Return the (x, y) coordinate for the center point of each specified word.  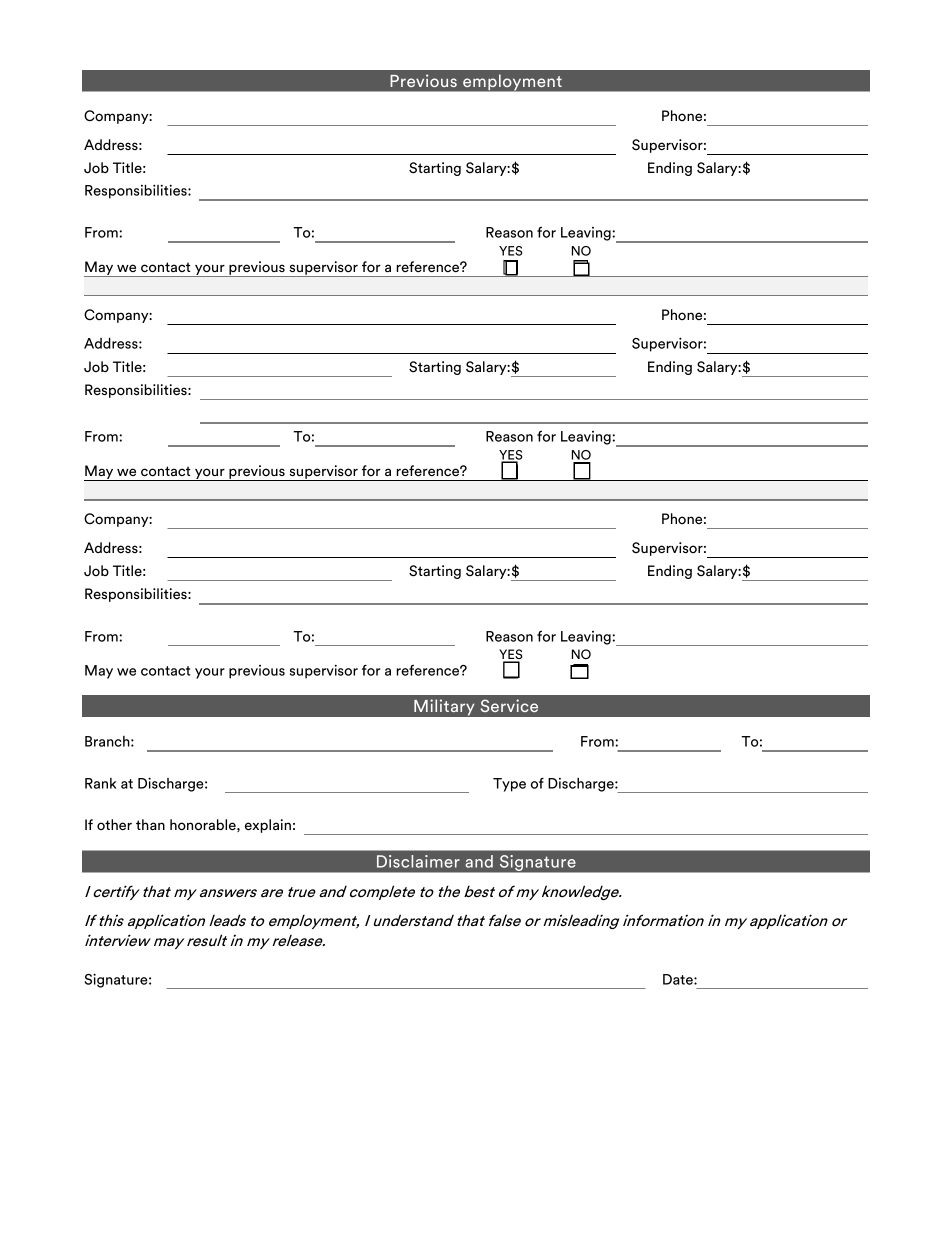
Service (509, 705)
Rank (101, 783)
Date (679, 979)
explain (268, 826)
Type (509, 785)
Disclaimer (418, 861)
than (150, 824)
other (114, 825)
